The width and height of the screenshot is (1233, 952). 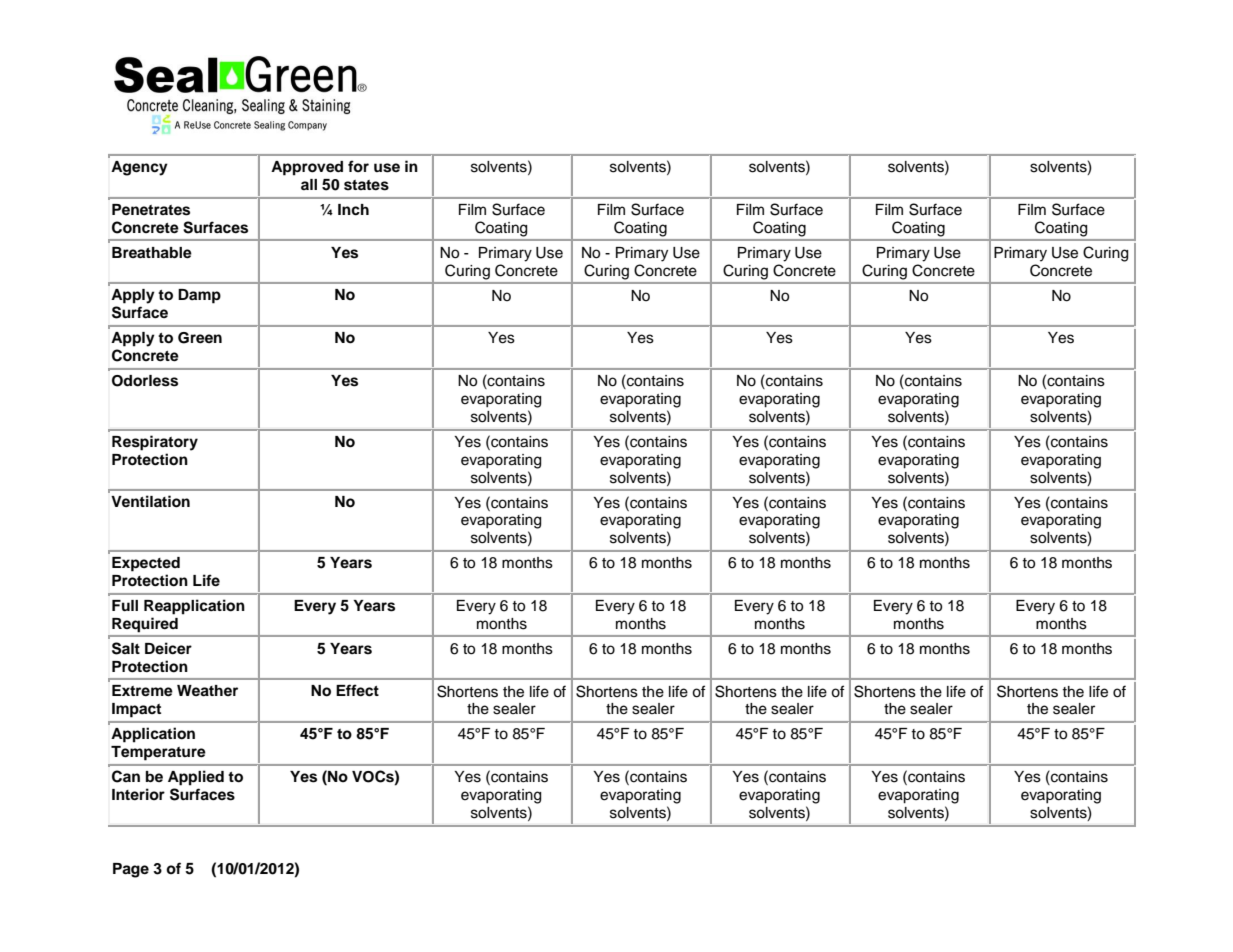 What do you see at coordinates (207, 691) in the screenshot?
I see `Weather` at bounding box center [207, 691].
